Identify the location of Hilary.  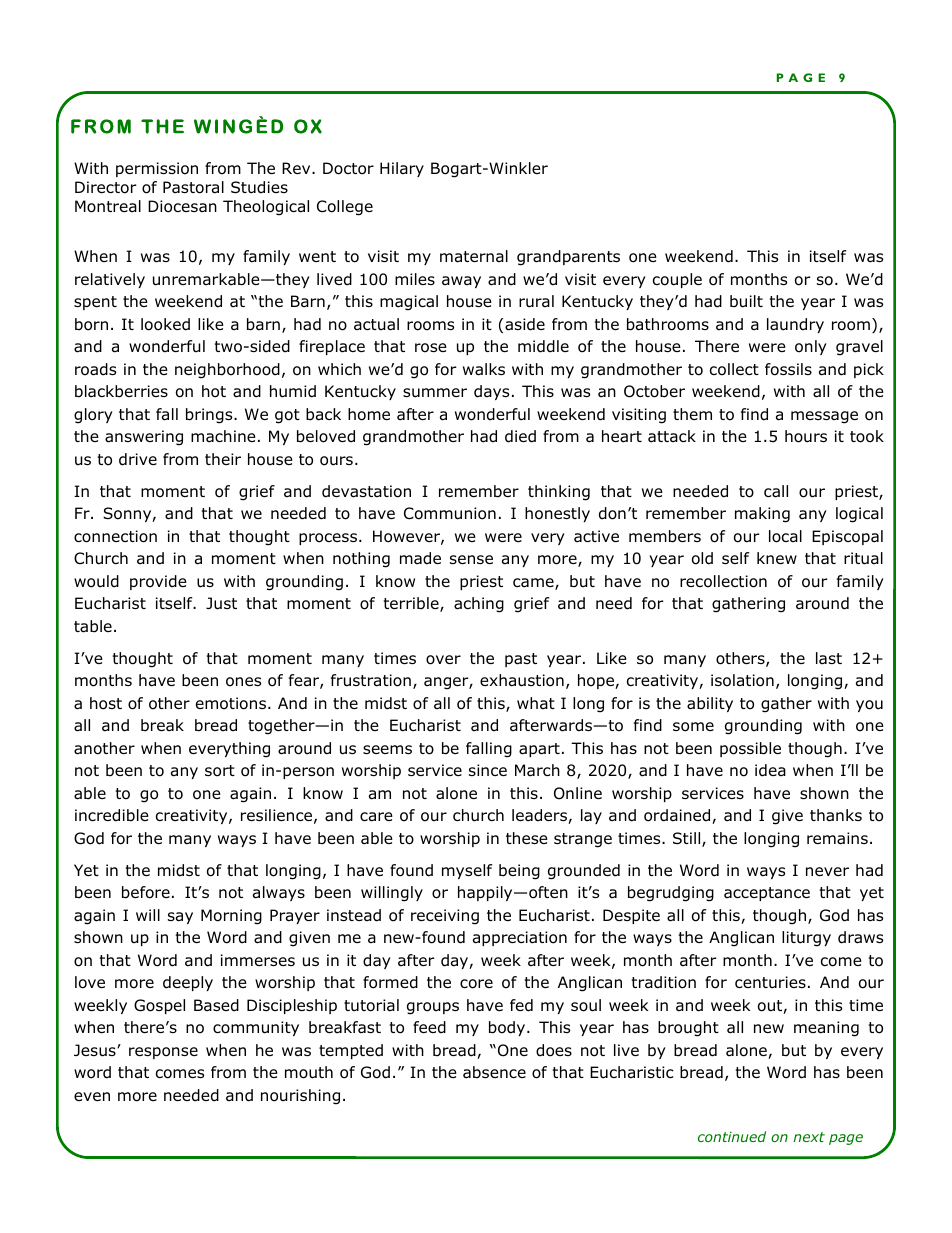
(402, 169).
